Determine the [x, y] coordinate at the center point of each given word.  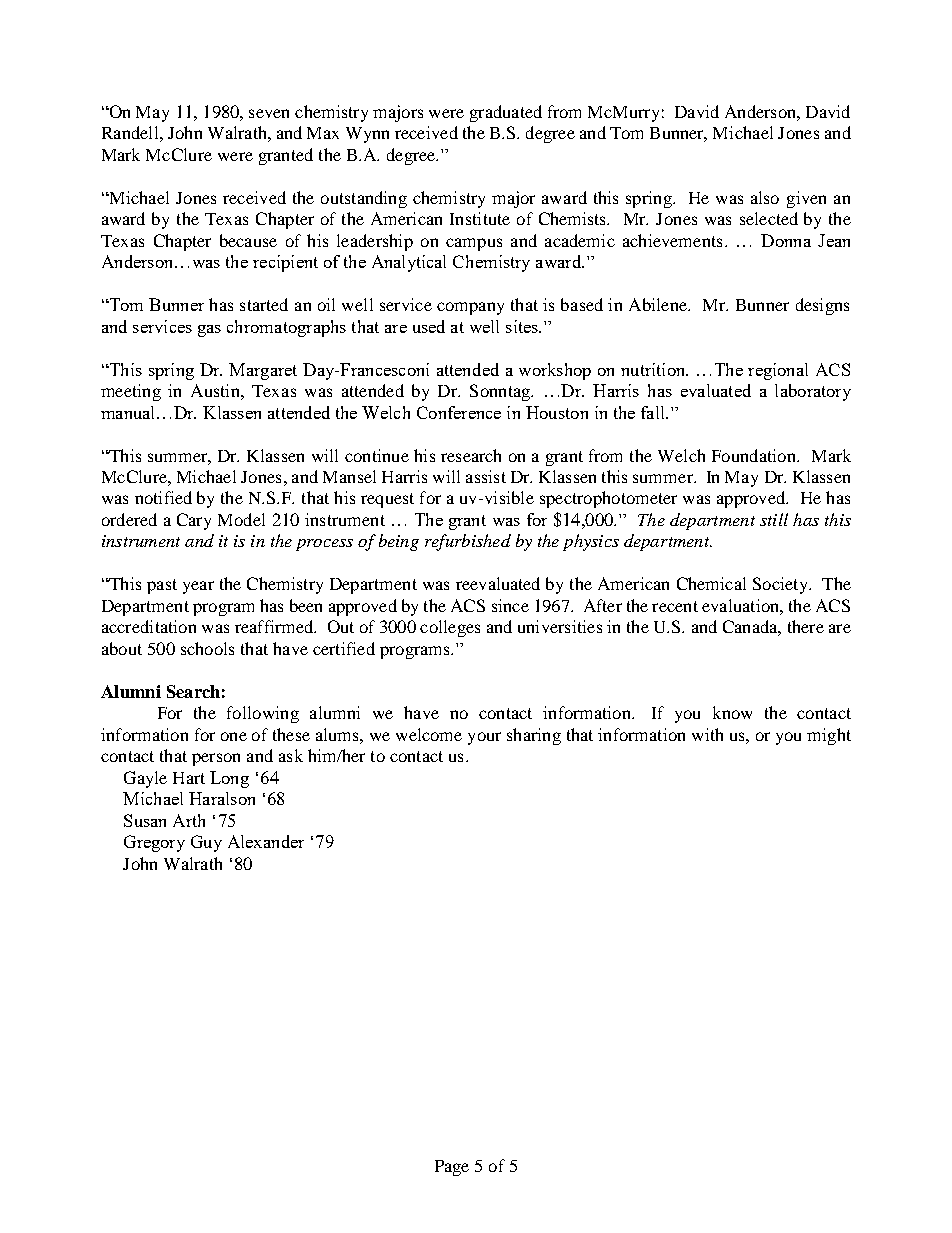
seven [269, 113]
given [806, 199]
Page [452, 1168]
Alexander [266, 841]
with [707, 734]
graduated [506, 113]
